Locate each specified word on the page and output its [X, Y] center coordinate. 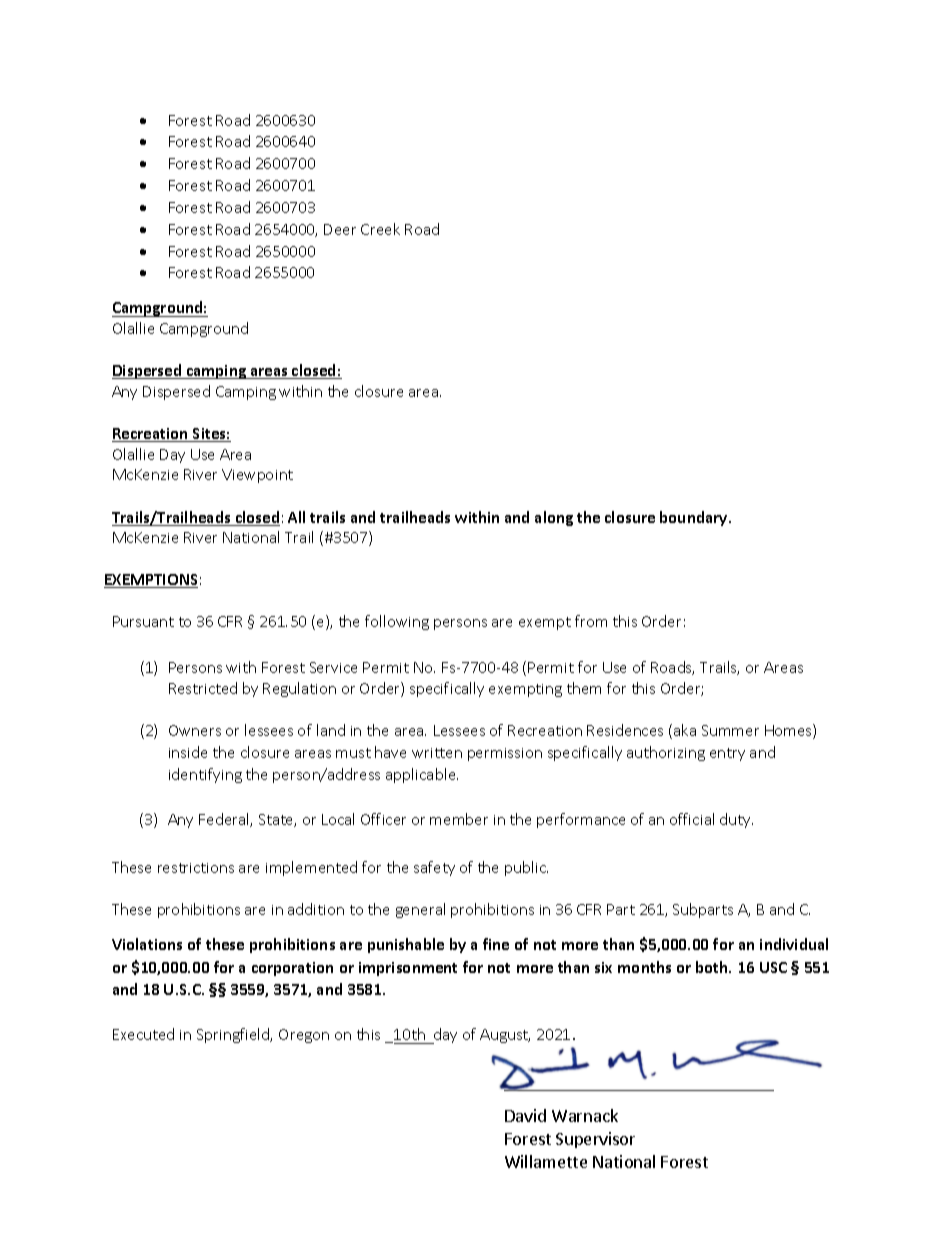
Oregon [304, 1036]
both [713, 967]
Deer [340, 229]
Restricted [203, 688]
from [591, 621]
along [554, 518]
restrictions [196, 868]
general [420, 910]
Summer [730, 730]
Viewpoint [257, 476]
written [437, 753]
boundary [695, 518]
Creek [380, 229]
